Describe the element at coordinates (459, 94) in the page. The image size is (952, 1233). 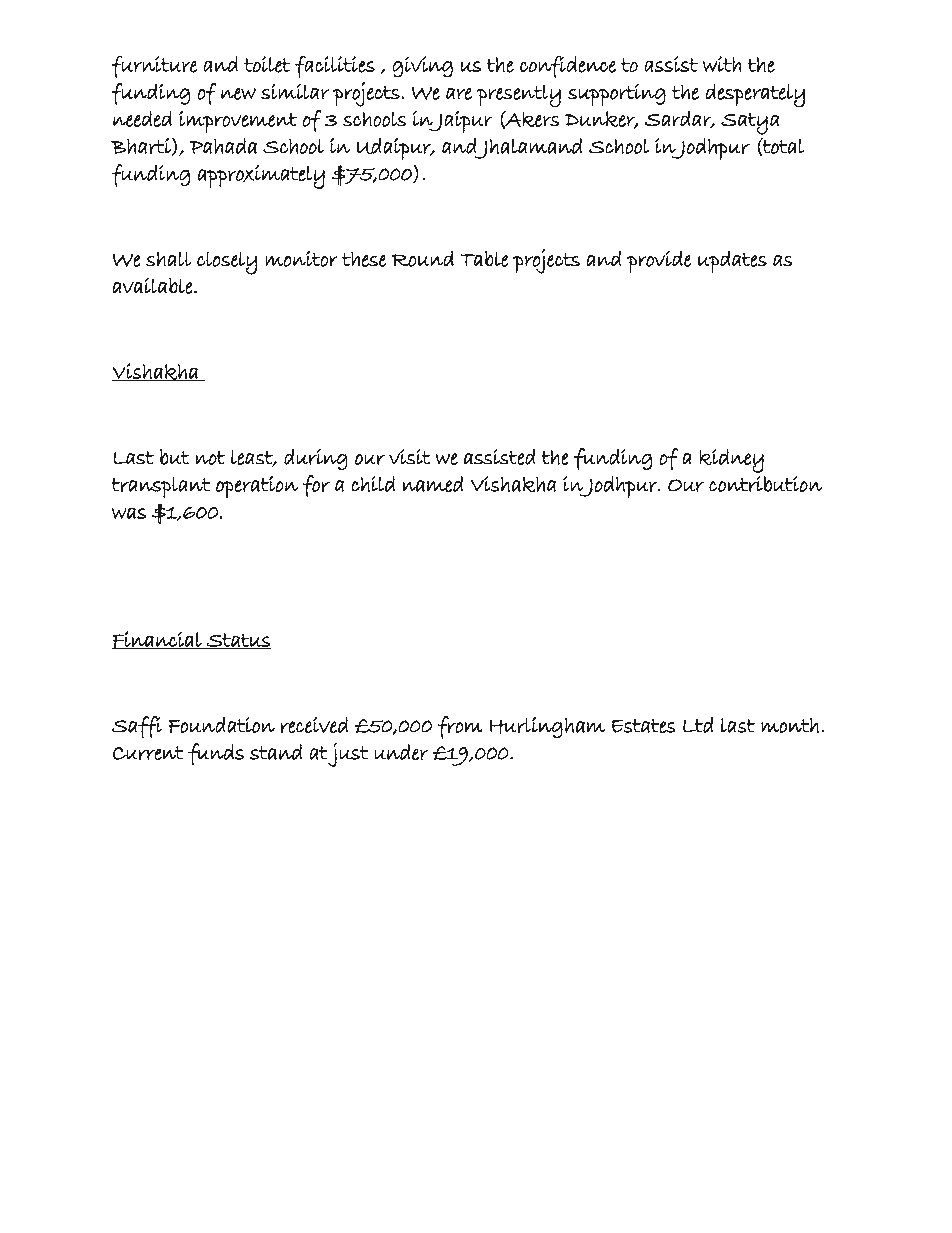
I see `are` at that location.
